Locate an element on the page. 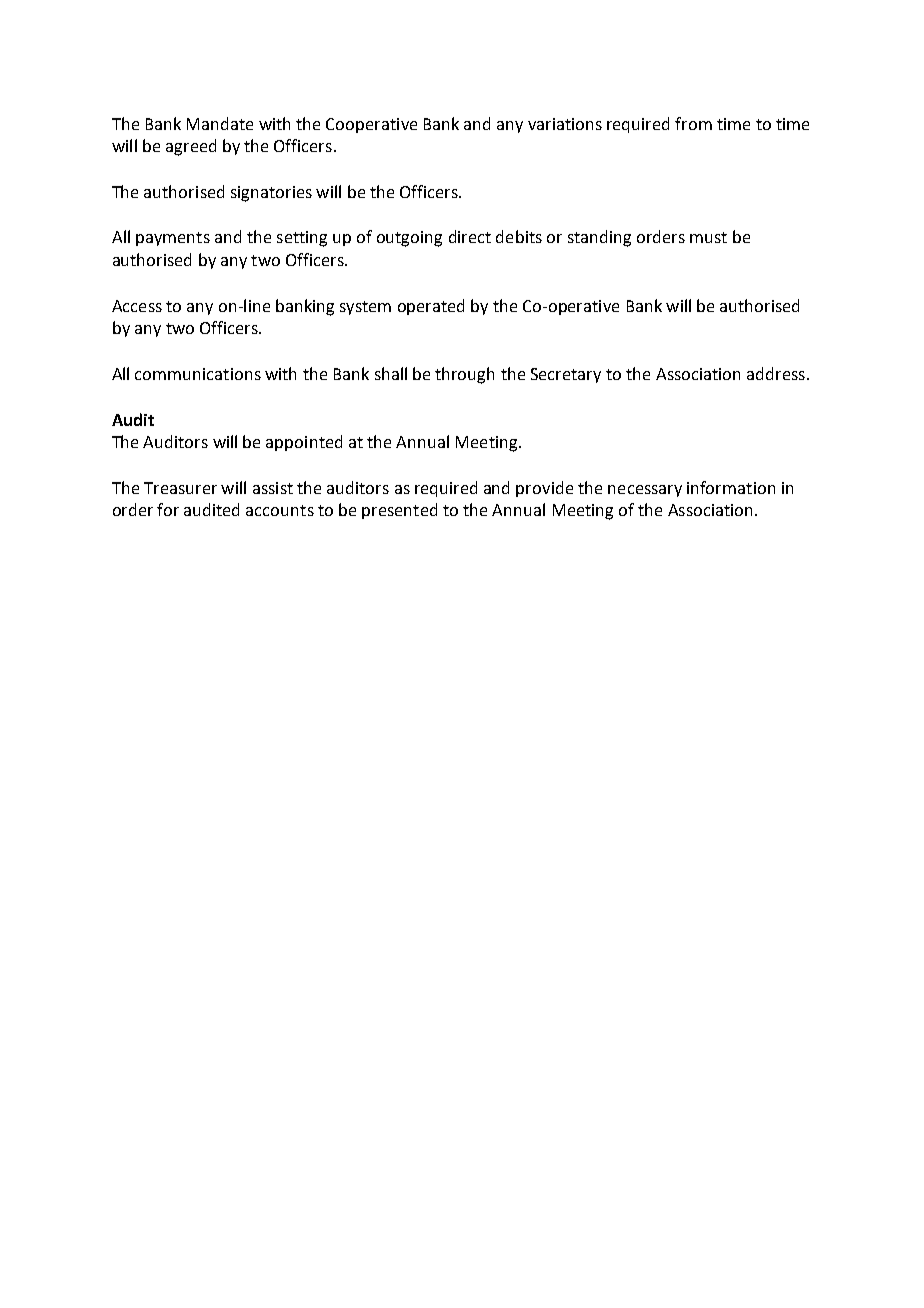 Image resolution: width=924 pixels, height=1308 pixels. Secretary is located at coordinates (566, 375).
